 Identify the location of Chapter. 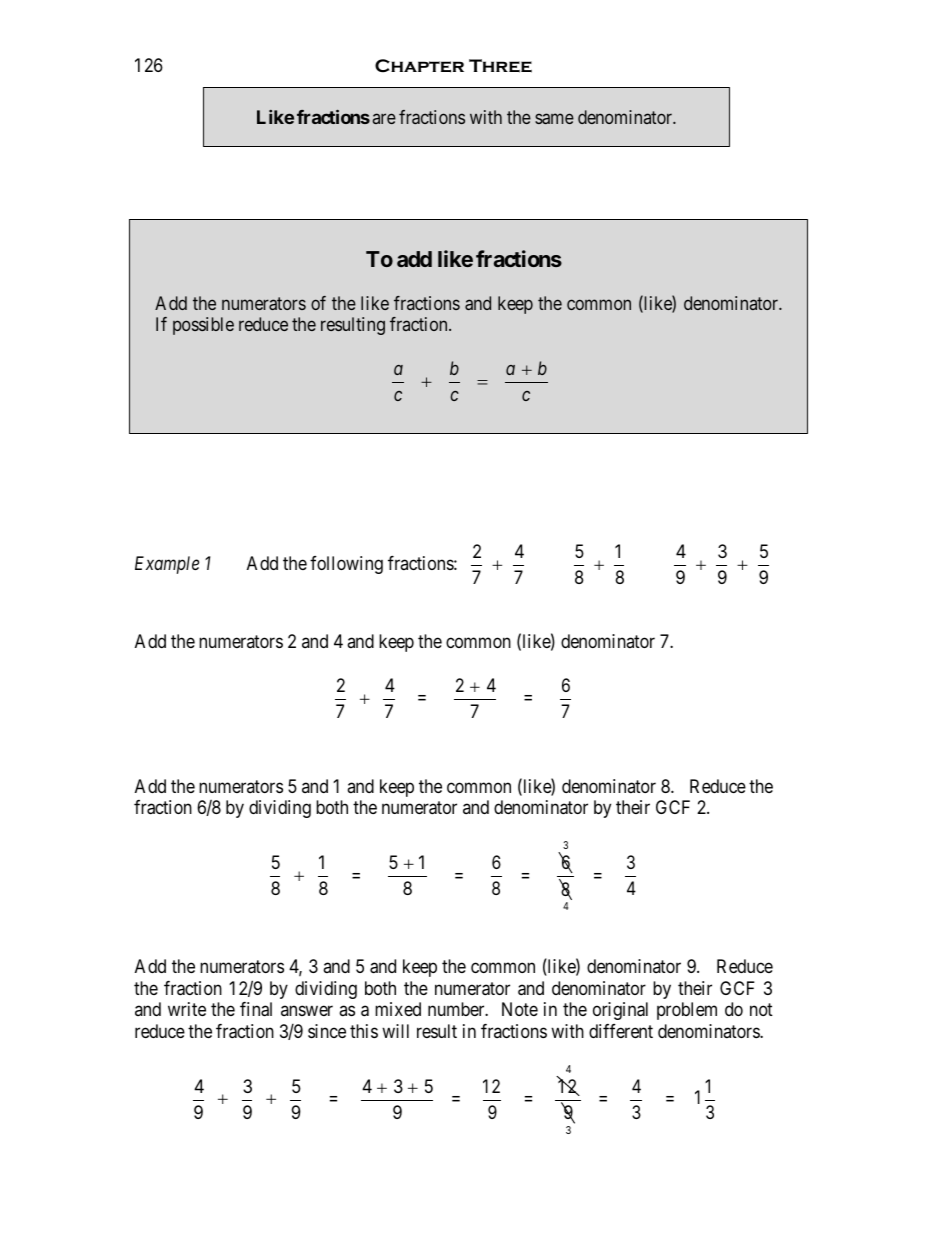
(419, 66).
